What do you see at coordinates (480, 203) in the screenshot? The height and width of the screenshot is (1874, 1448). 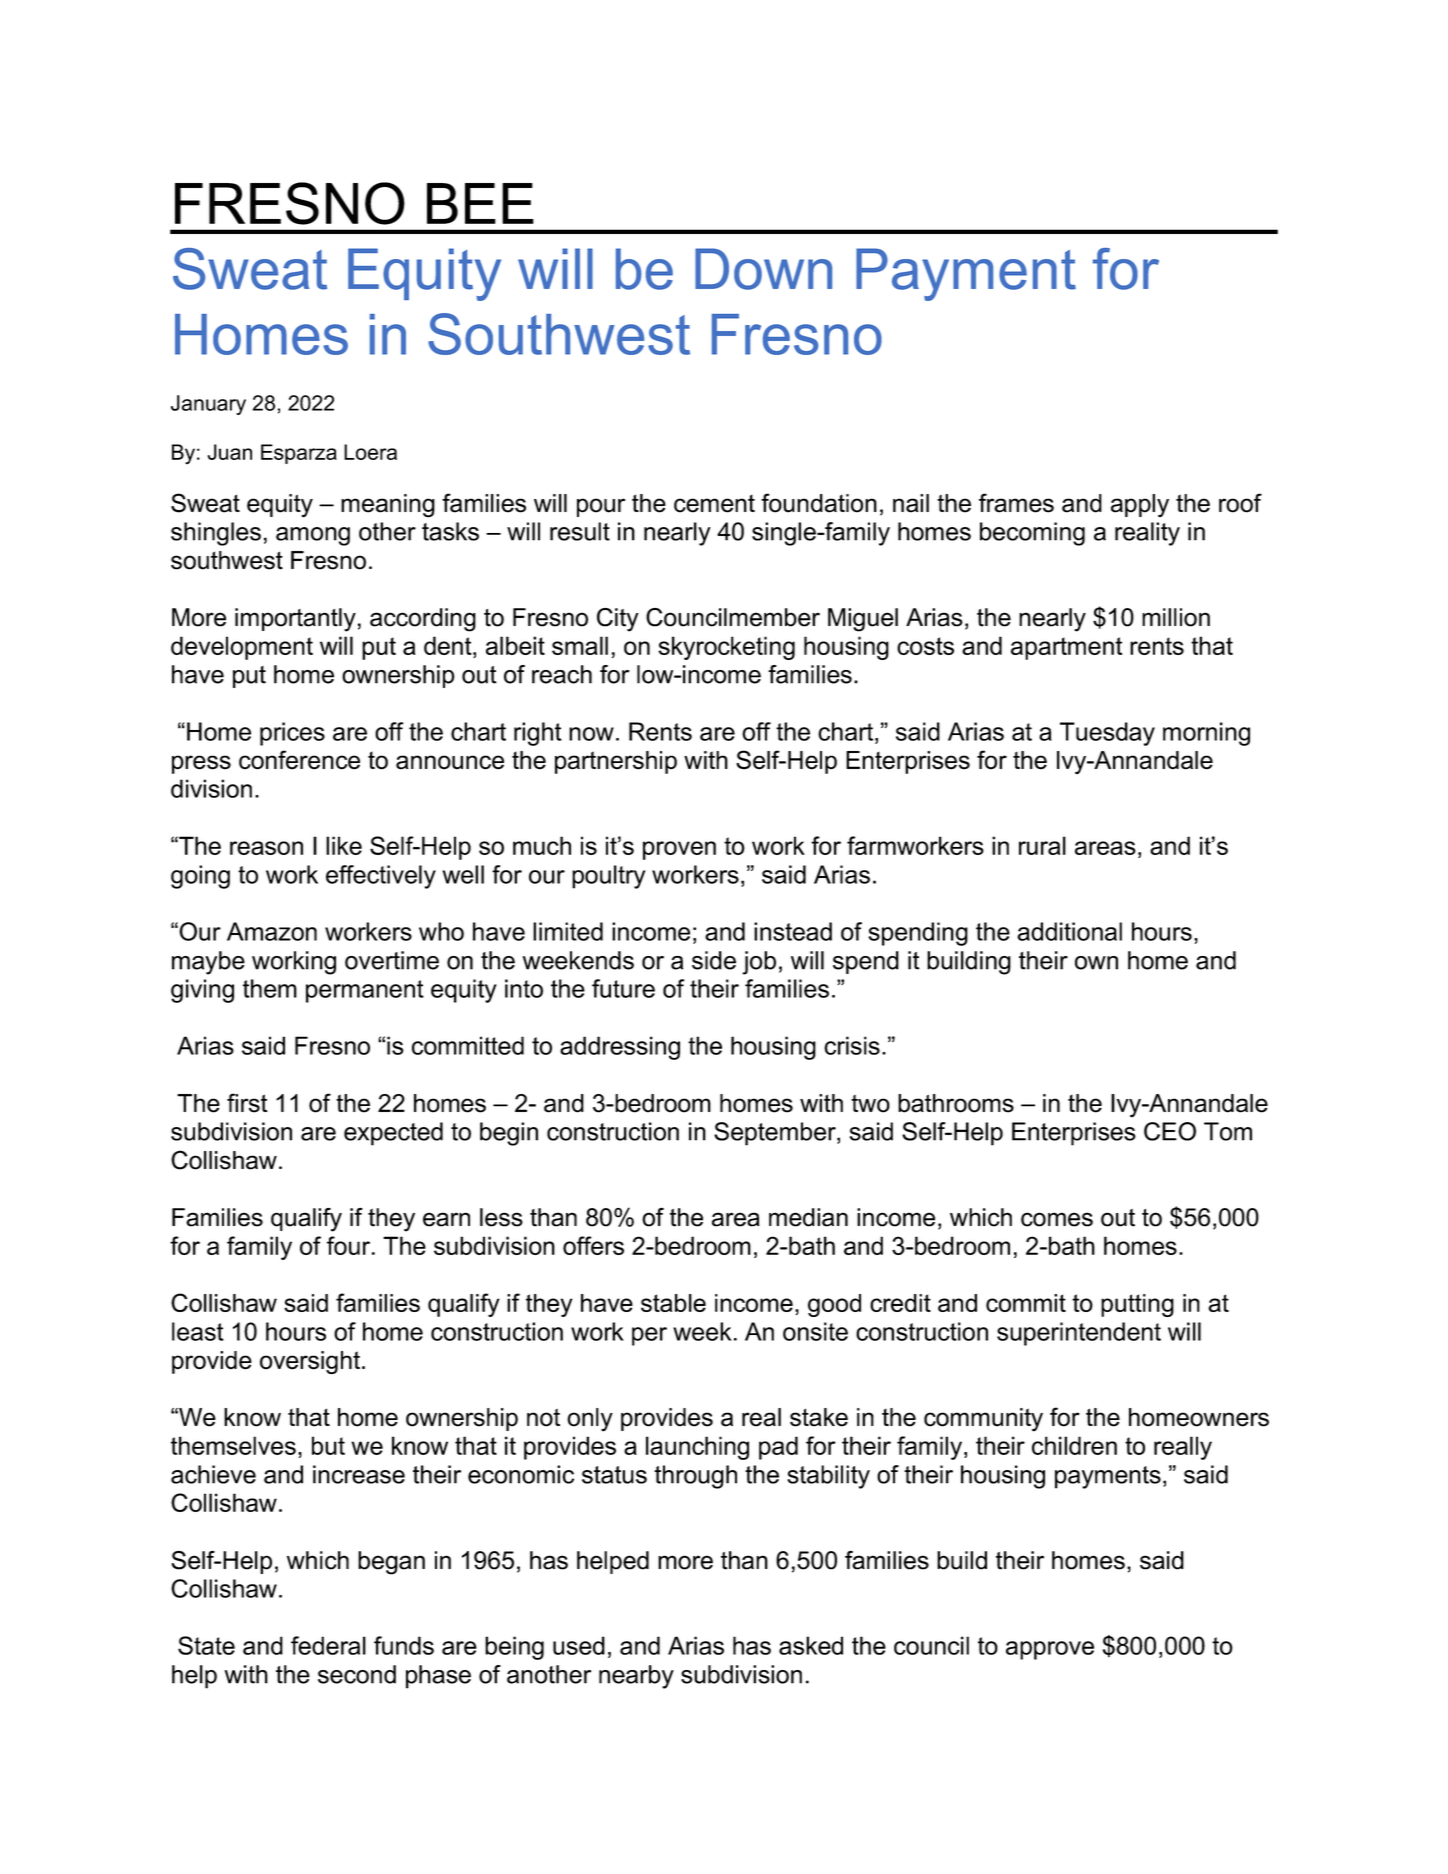 I see `BEE` at bounding box center [480, 203].
